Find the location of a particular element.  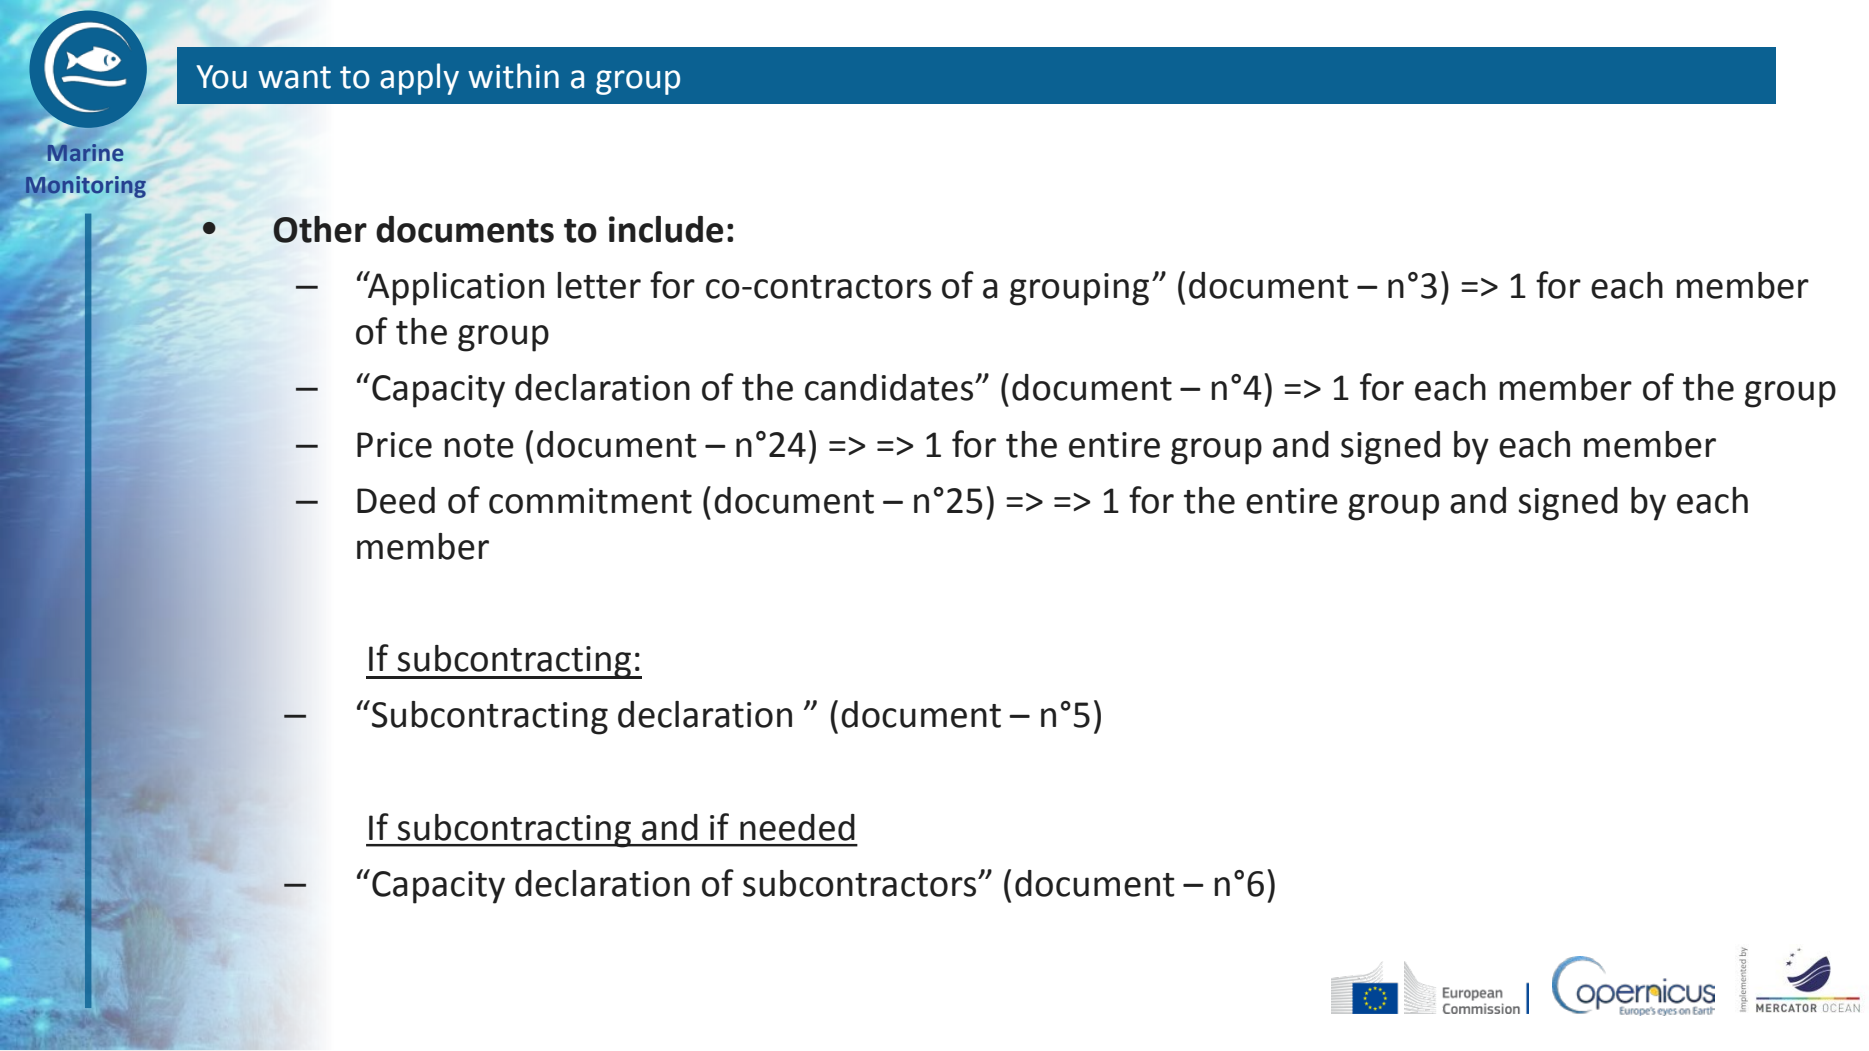

needed is located at coordinates (797, 827).
